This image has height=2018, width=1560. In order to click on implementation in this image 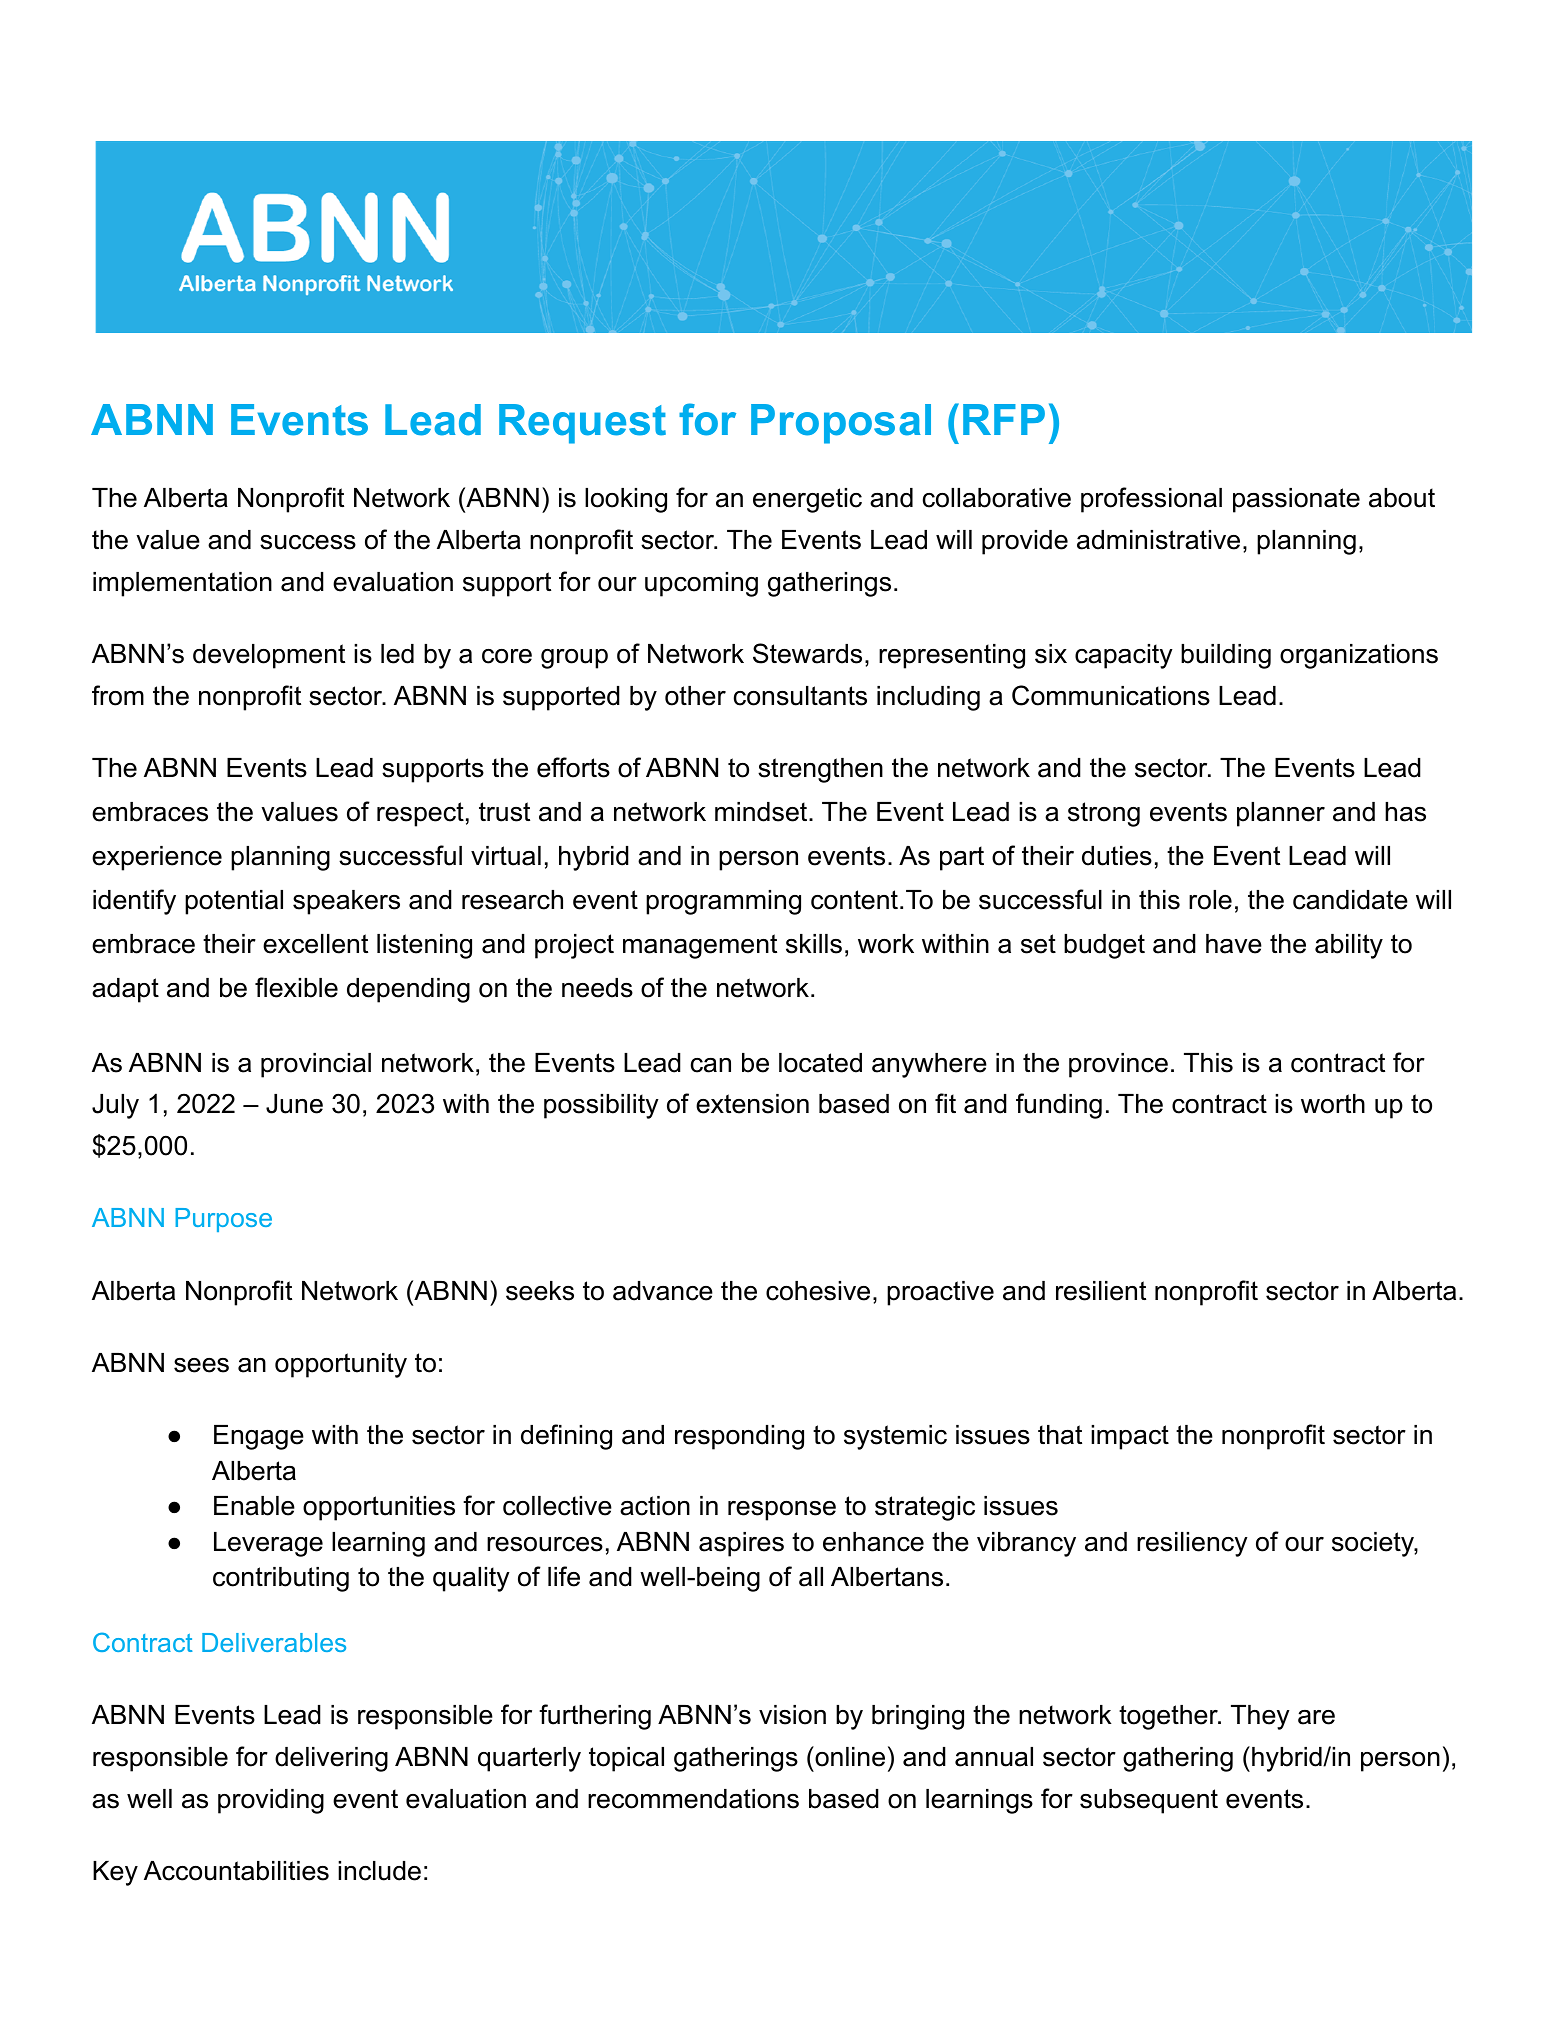, I will do `click(182, 584)`.
